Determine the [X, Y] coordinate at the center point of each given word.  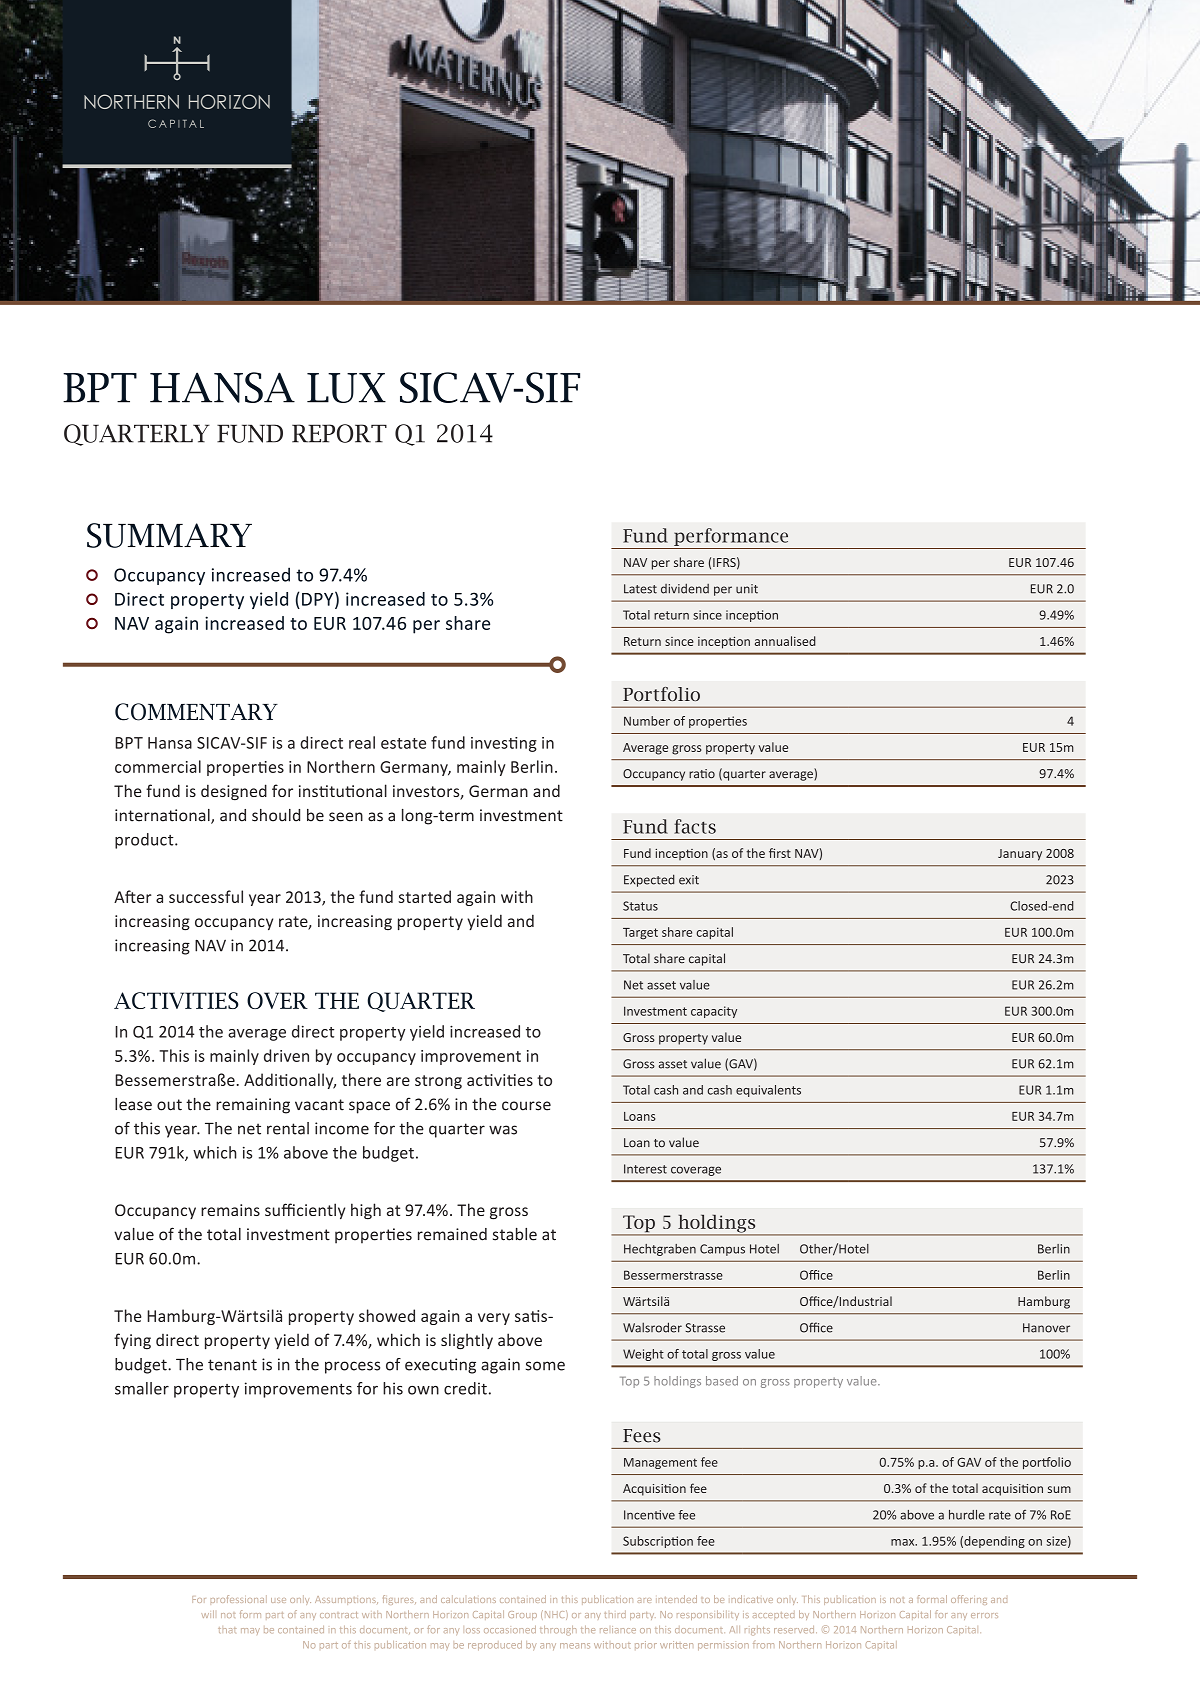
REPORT [339, 433]
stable [515, 1234]
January [1020, 855]
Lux [346, 388]
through [558, 1631]
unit [747, 589]
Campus [722, 1250]
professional [239, 1599]
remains [230, 1210]
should [276, 815]
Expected [649, 880]
